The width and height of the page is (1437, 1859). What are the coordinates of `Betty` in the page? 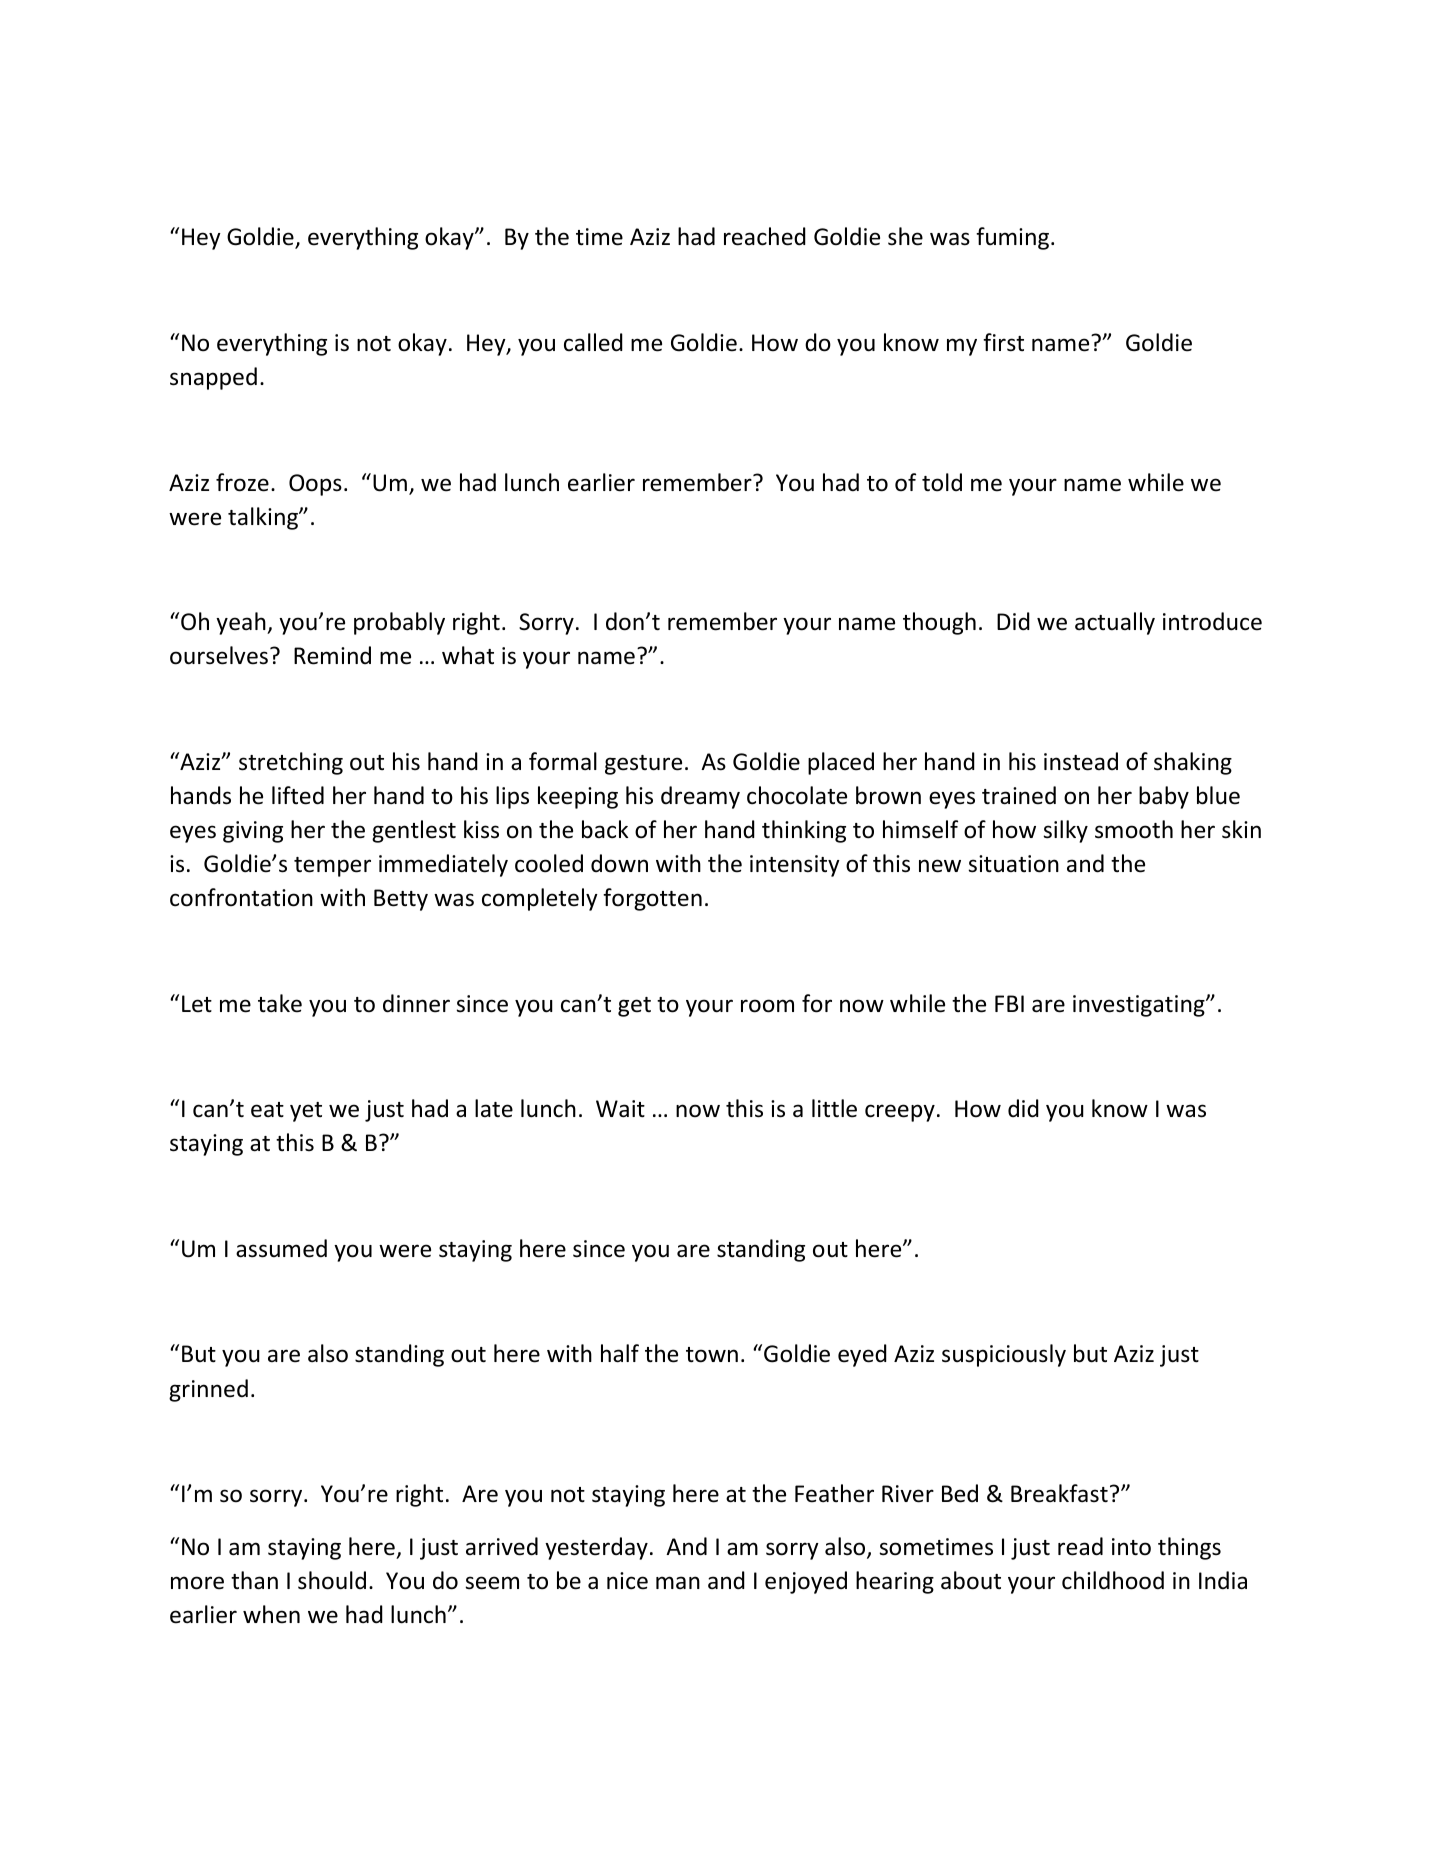 It's located at (401, 900).
